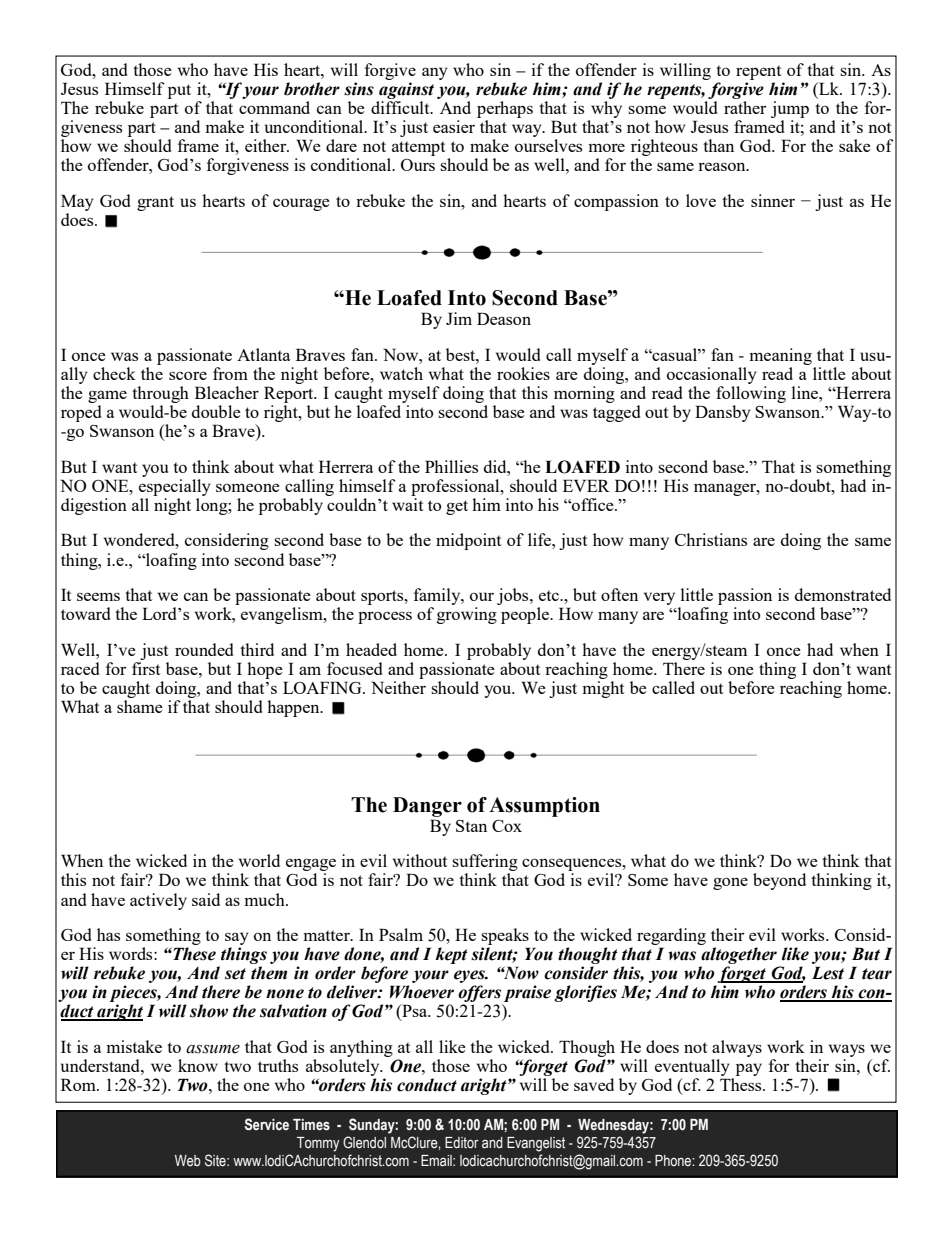  I want to click on speaks, so click(505, 938).
